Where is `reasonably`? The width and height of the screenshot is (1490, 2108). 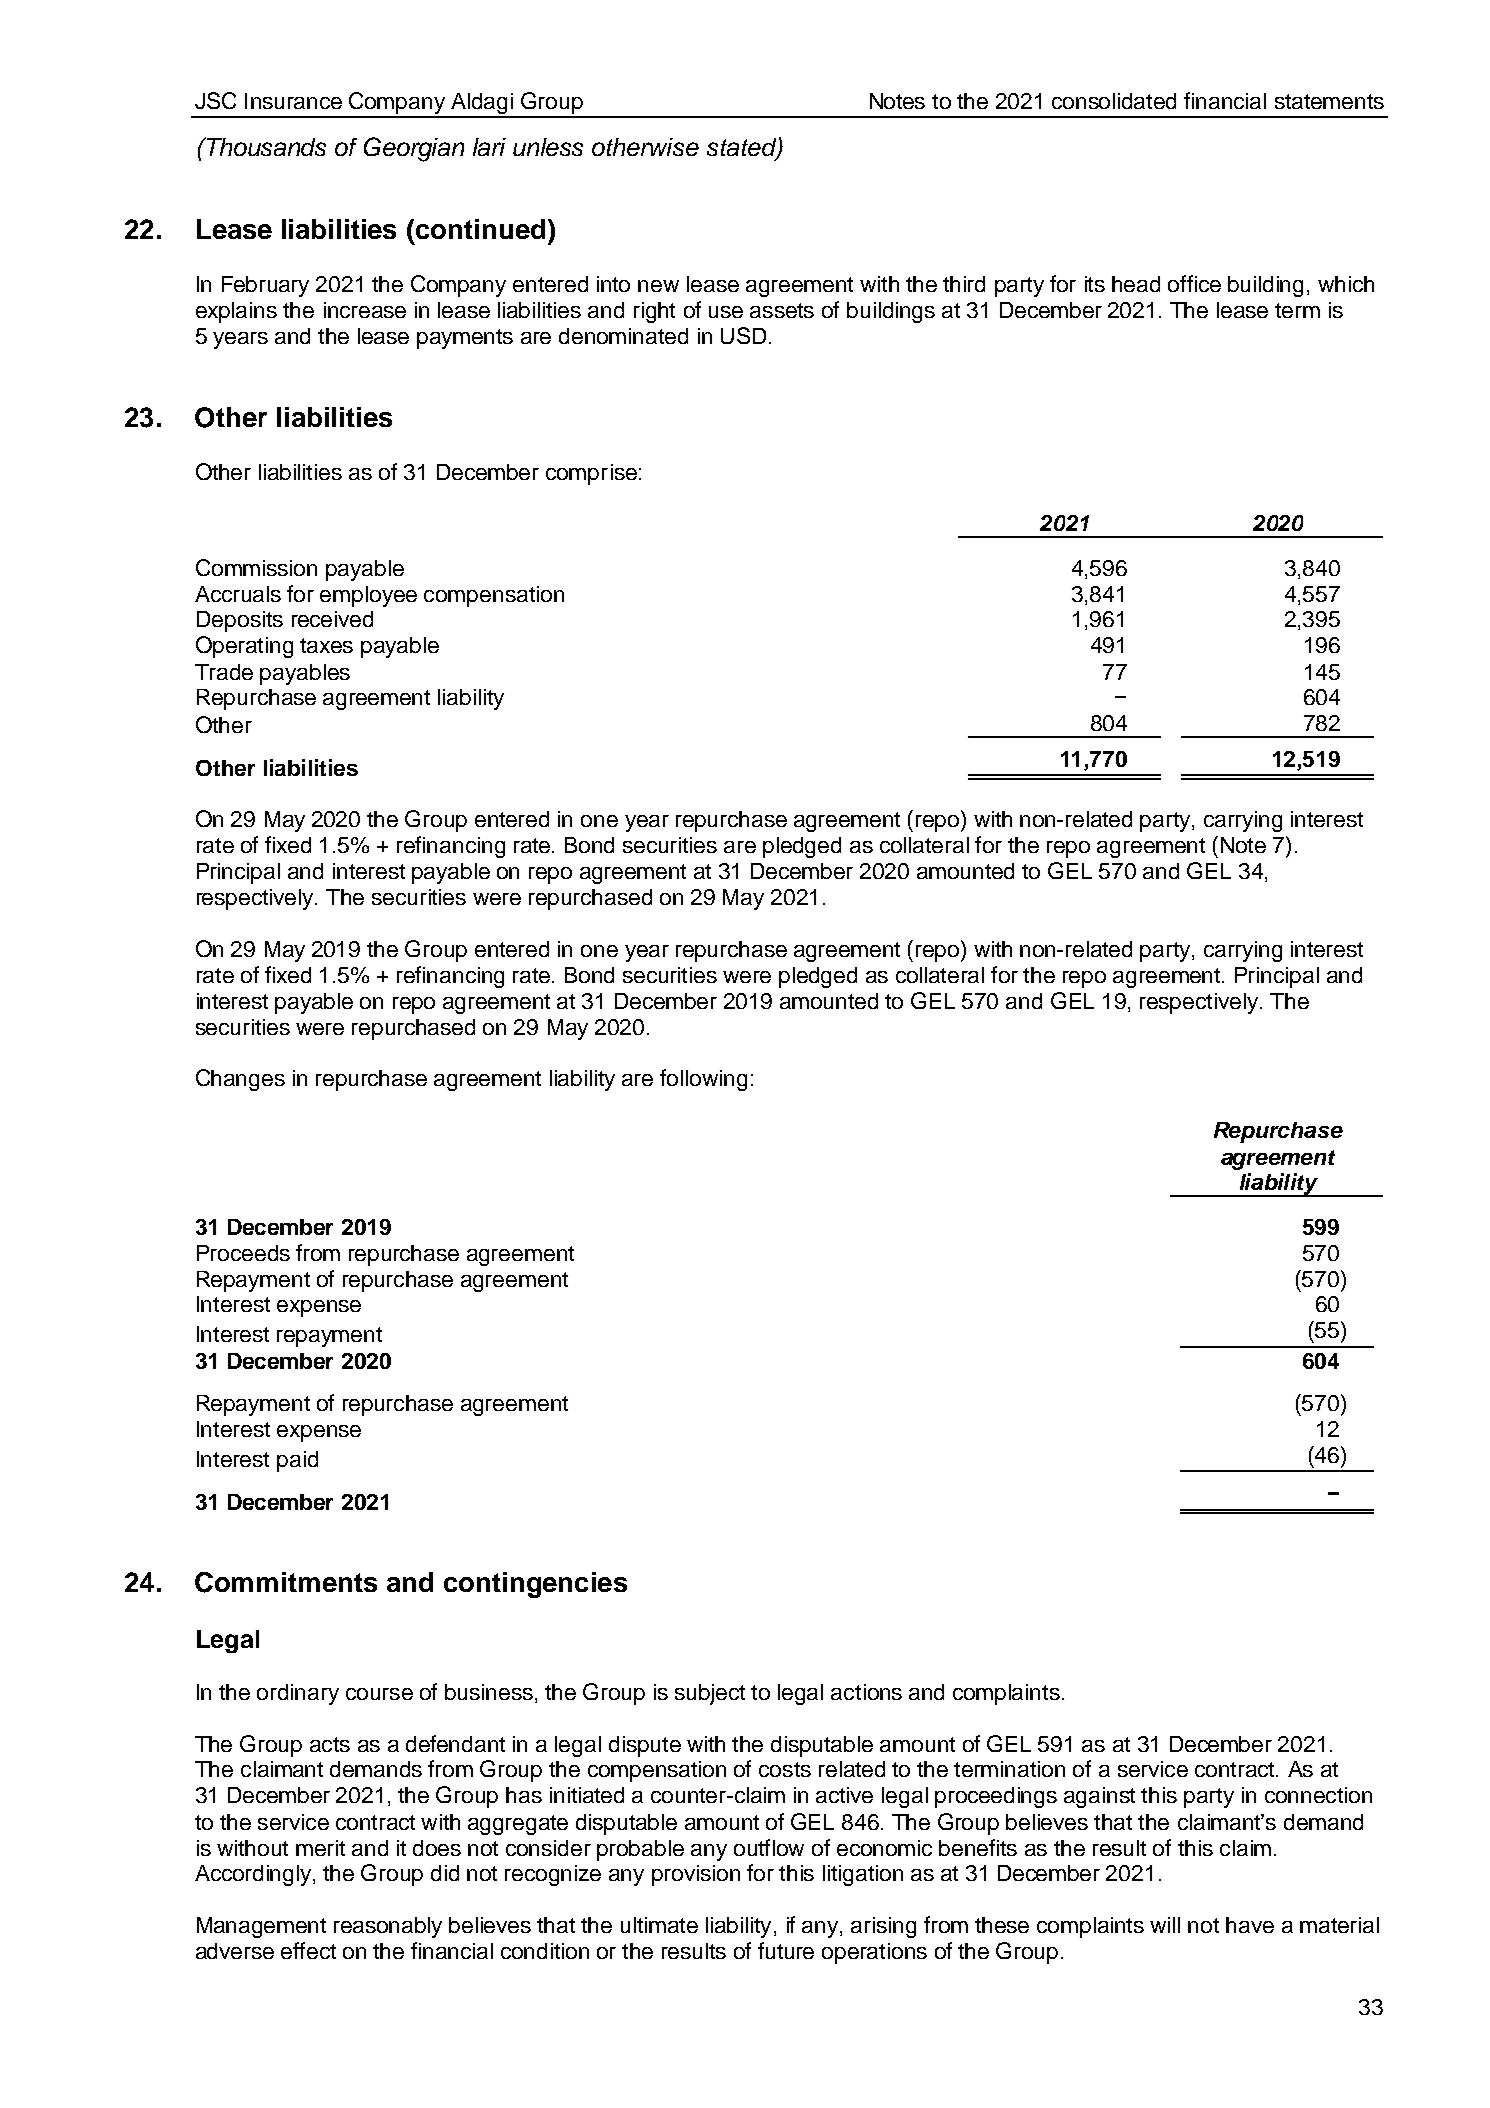 reasonably is located at coordinates (388, 1927).
